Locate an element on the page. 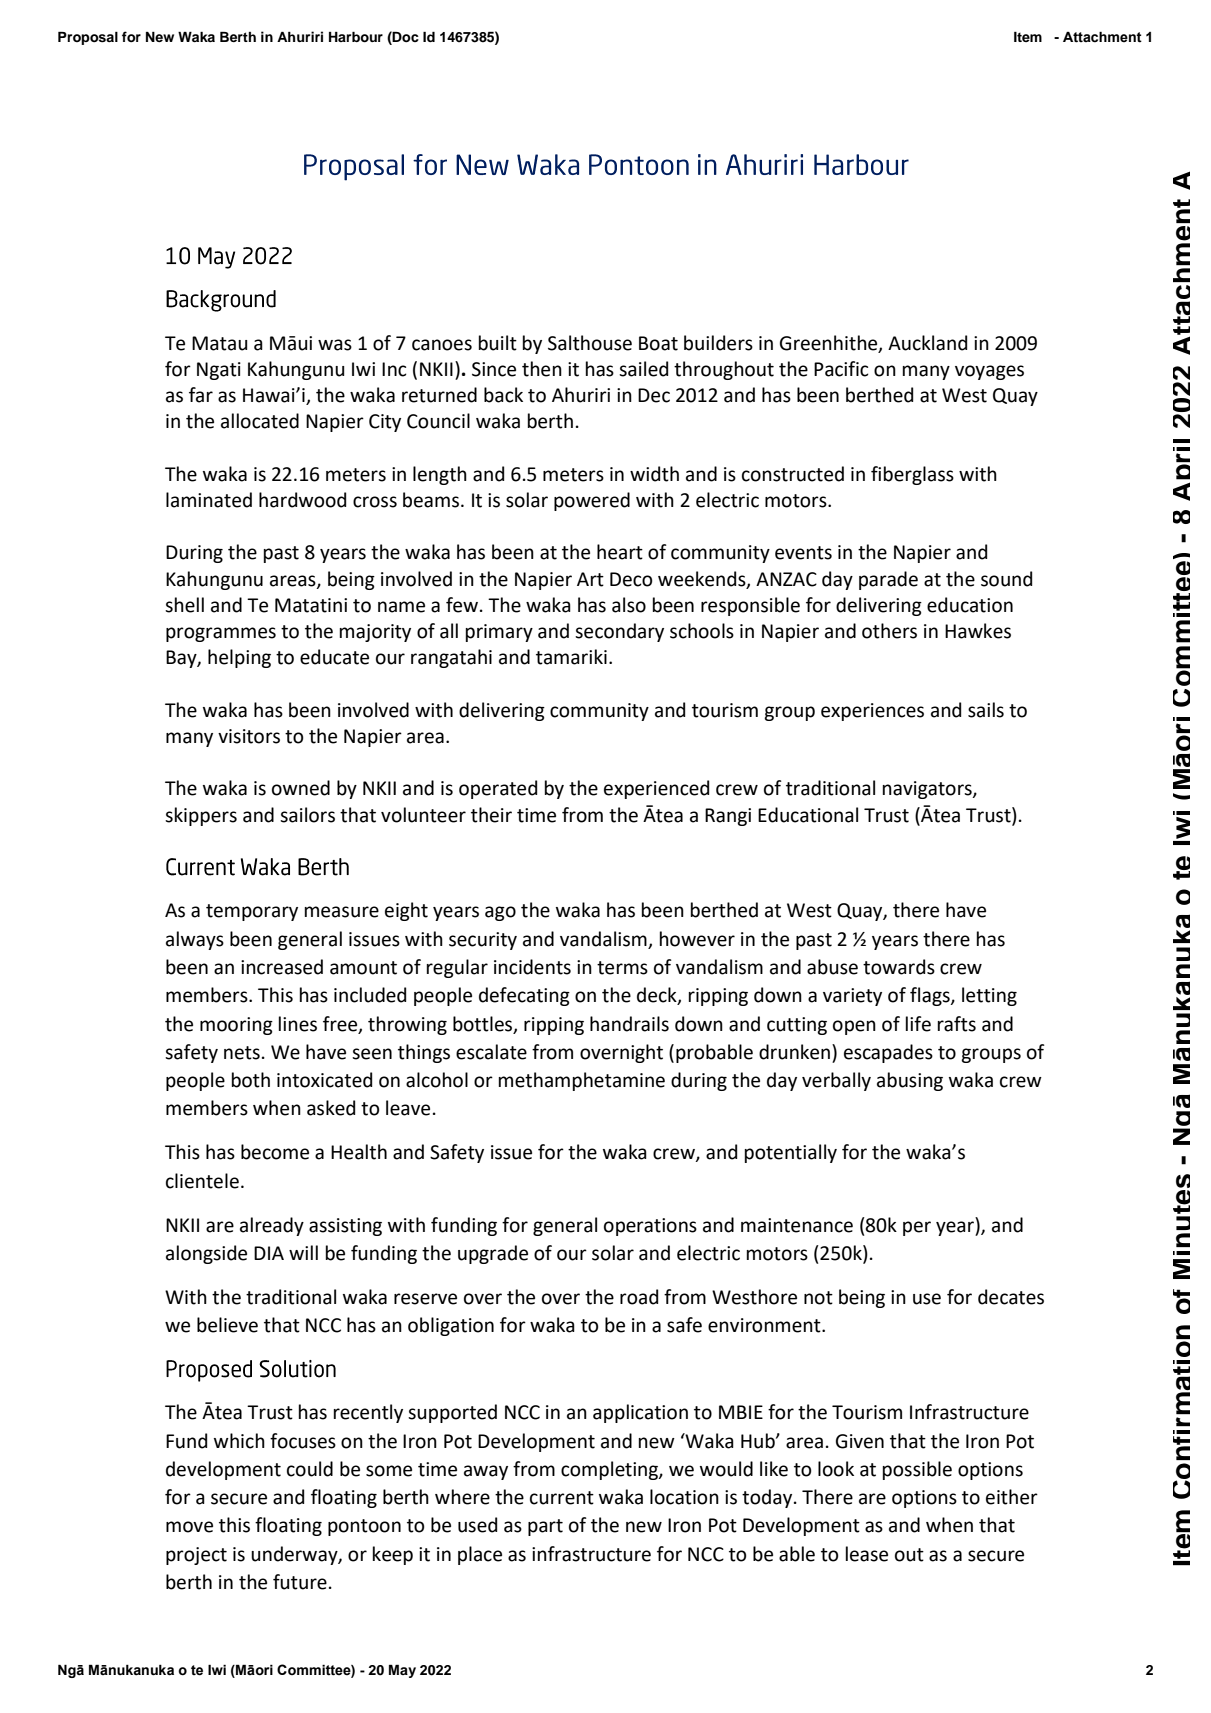 Image resolution: width=1211 pixels, height=1713 pixels. Harbour is located at coordinates (356, 37).
